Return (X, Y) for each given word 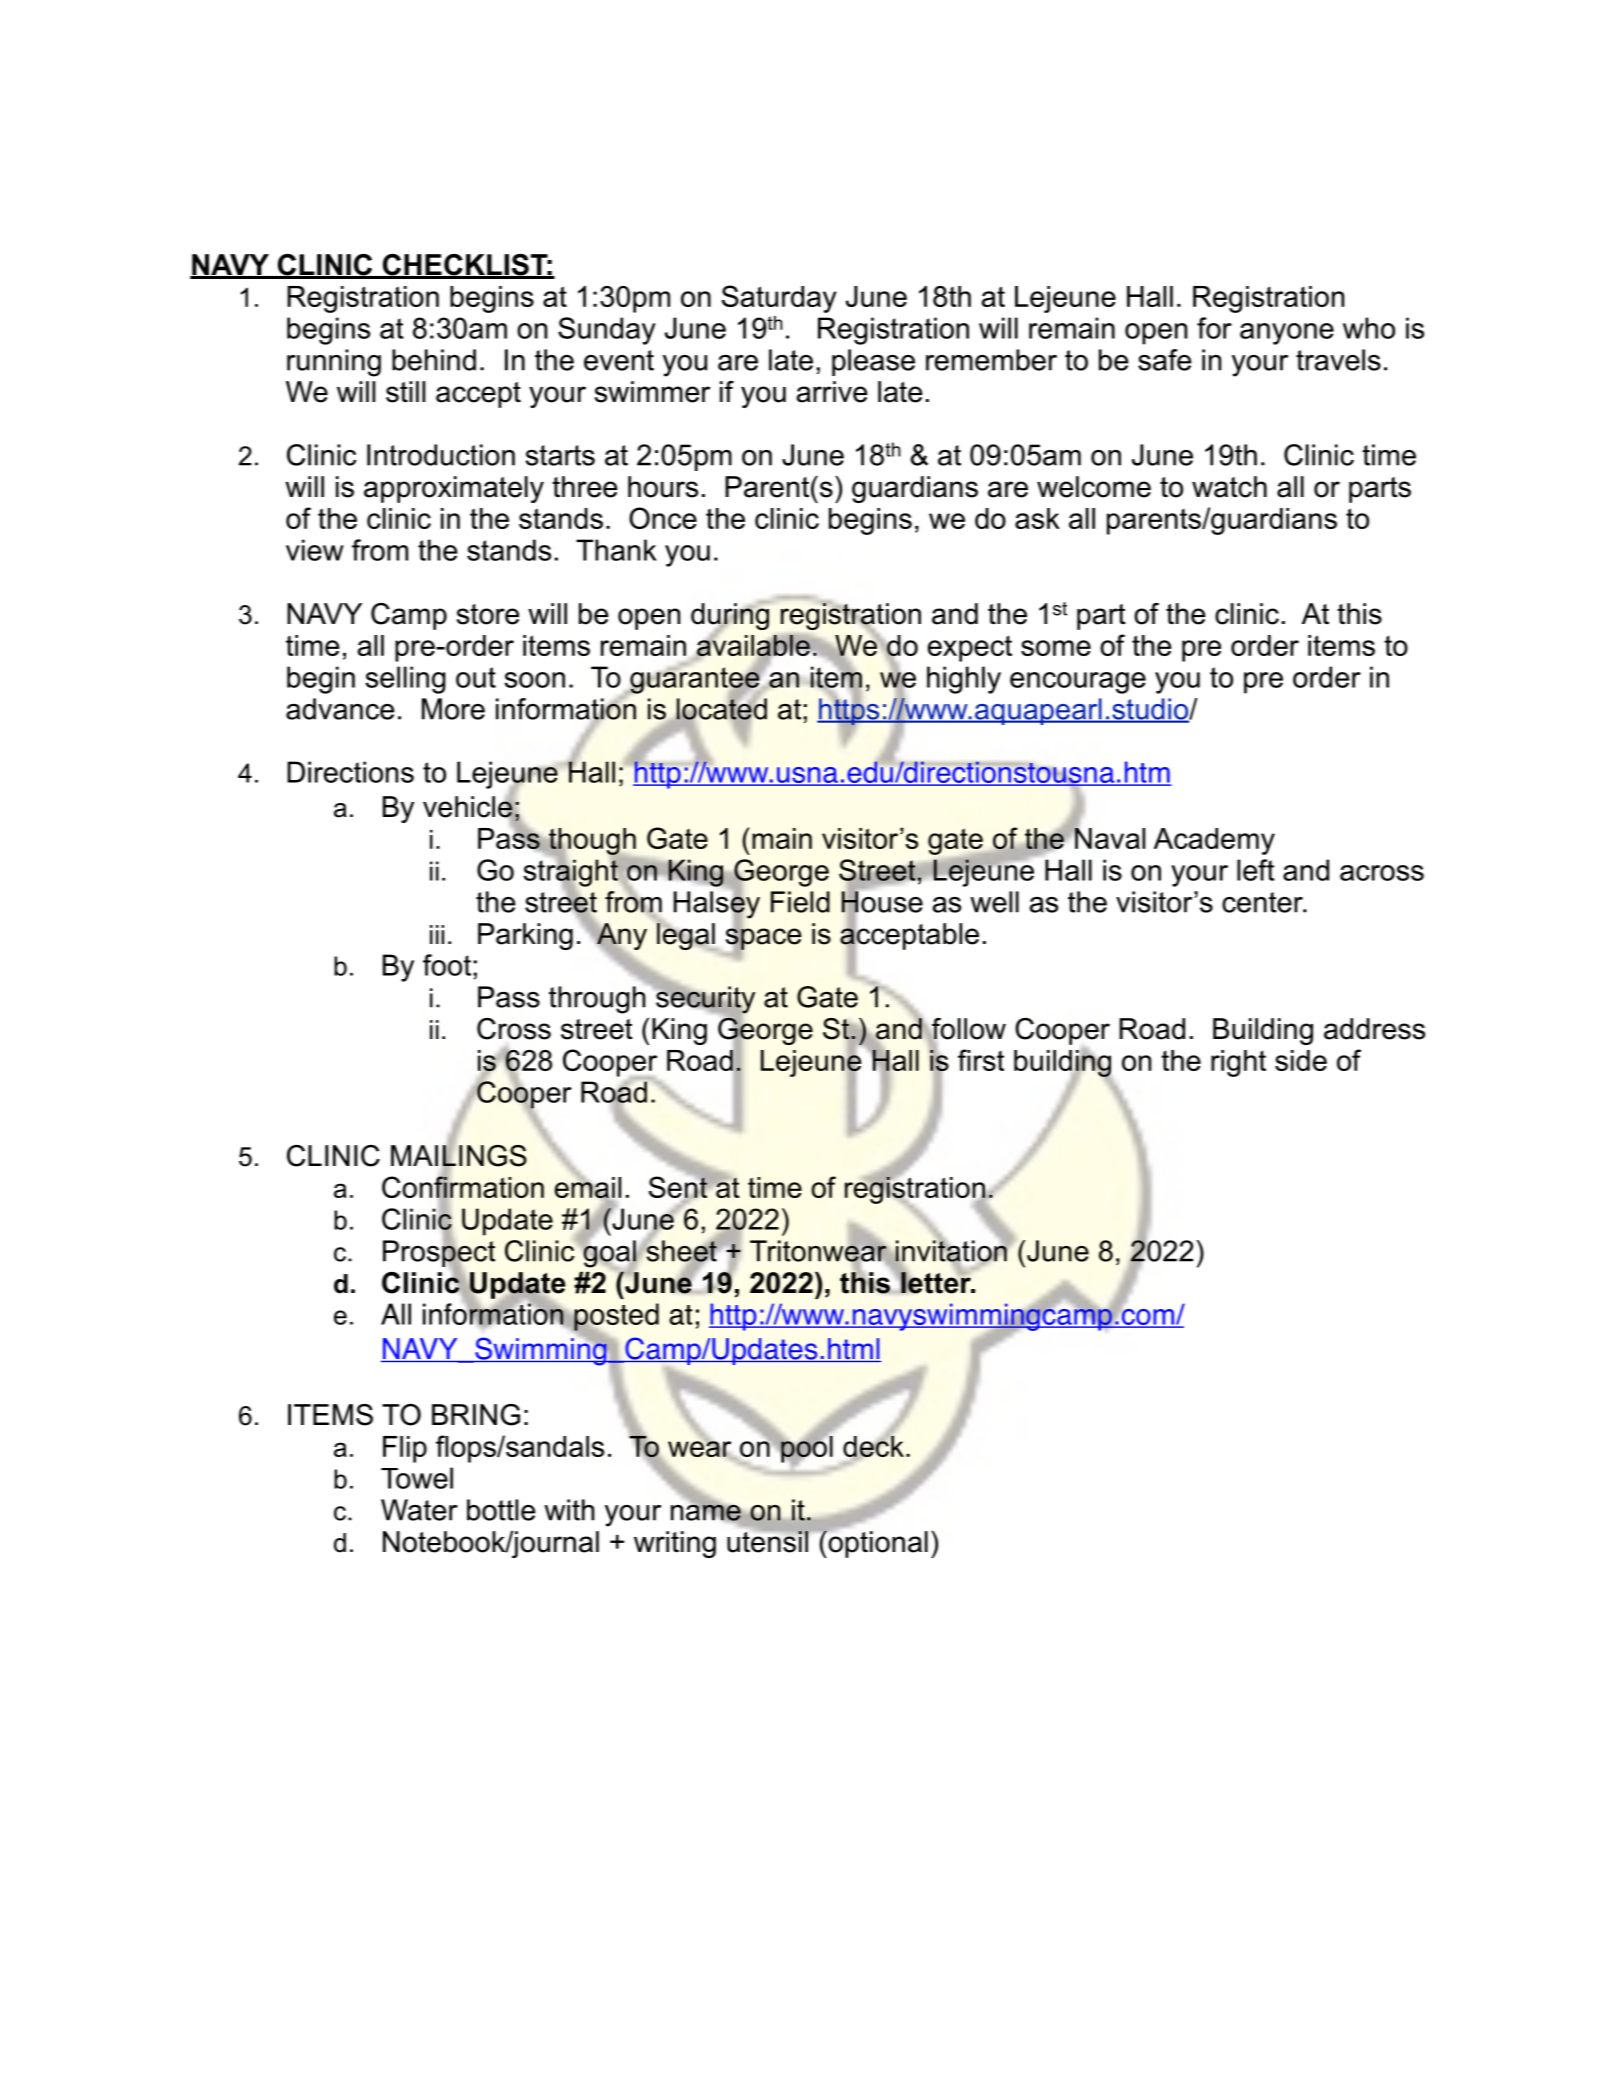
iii (437, 934)
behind (434, 360)
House (882, 902)
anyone (1287, 334)
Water (419, 1510)
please (873, 362)
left (1256, 870)
